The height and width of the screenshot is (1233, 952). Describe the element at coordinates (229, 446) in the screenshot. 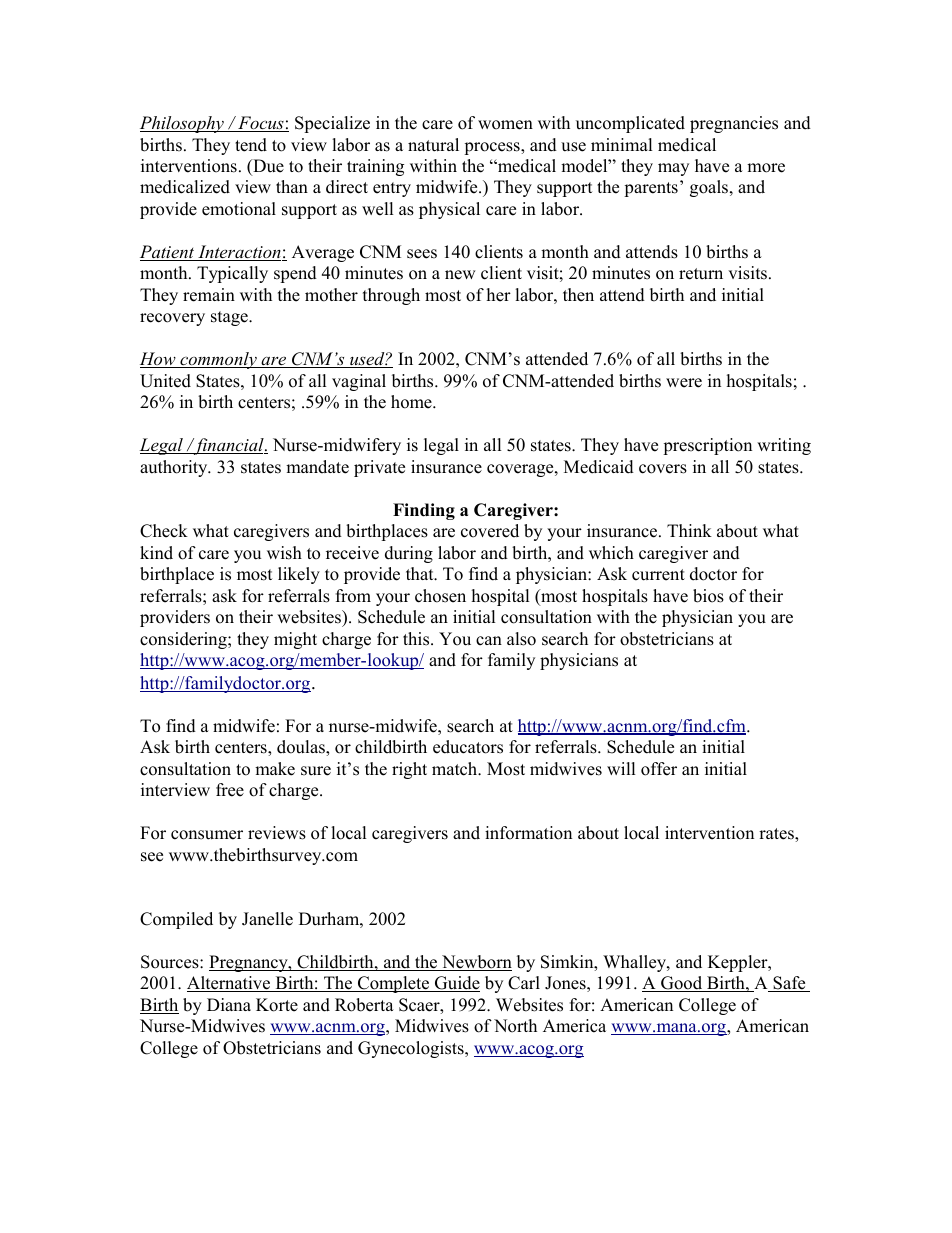

I see `financial` at that location.
